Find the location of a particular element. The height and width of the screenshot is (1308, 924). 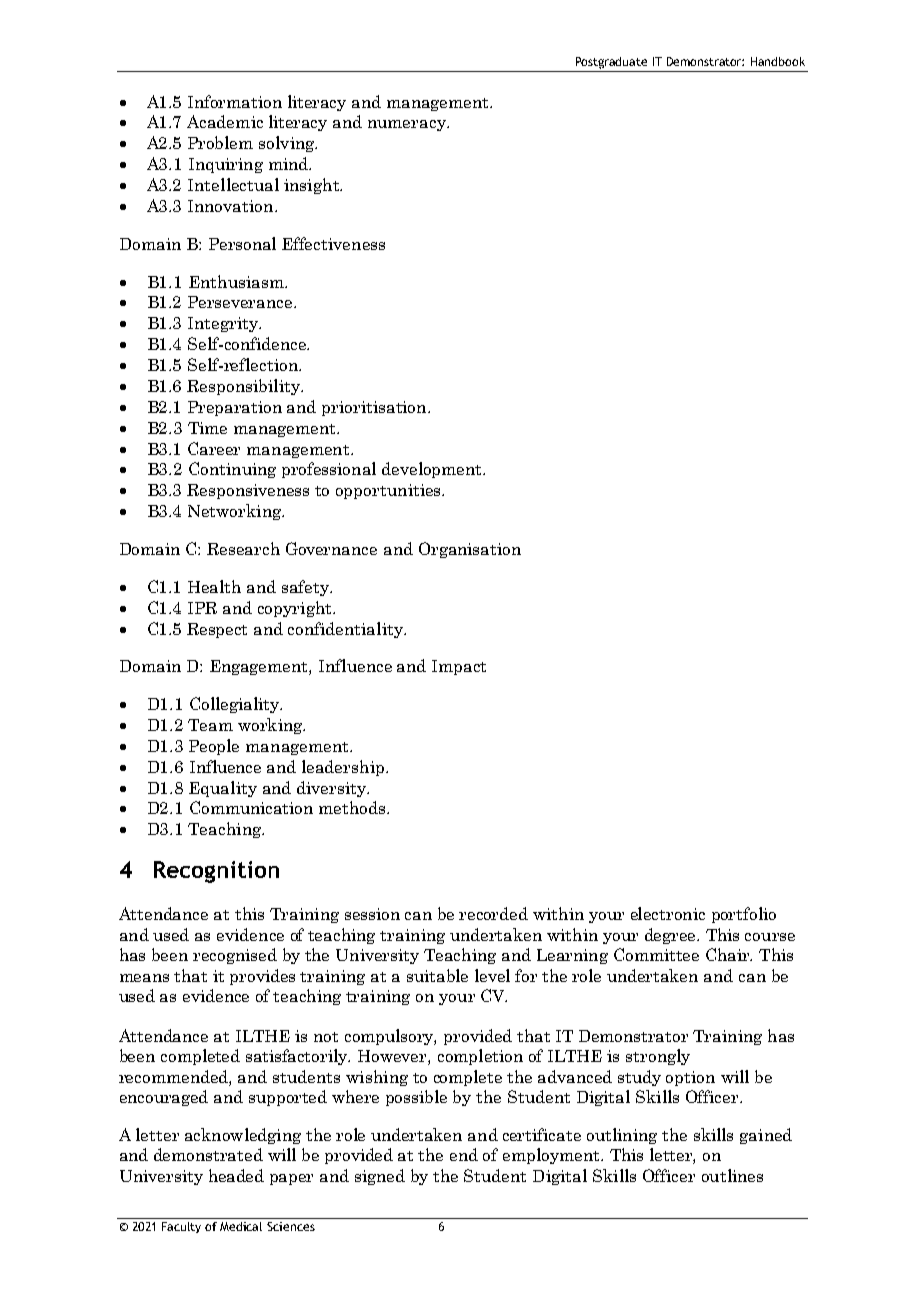

People is located at coordinates (214, 747).
